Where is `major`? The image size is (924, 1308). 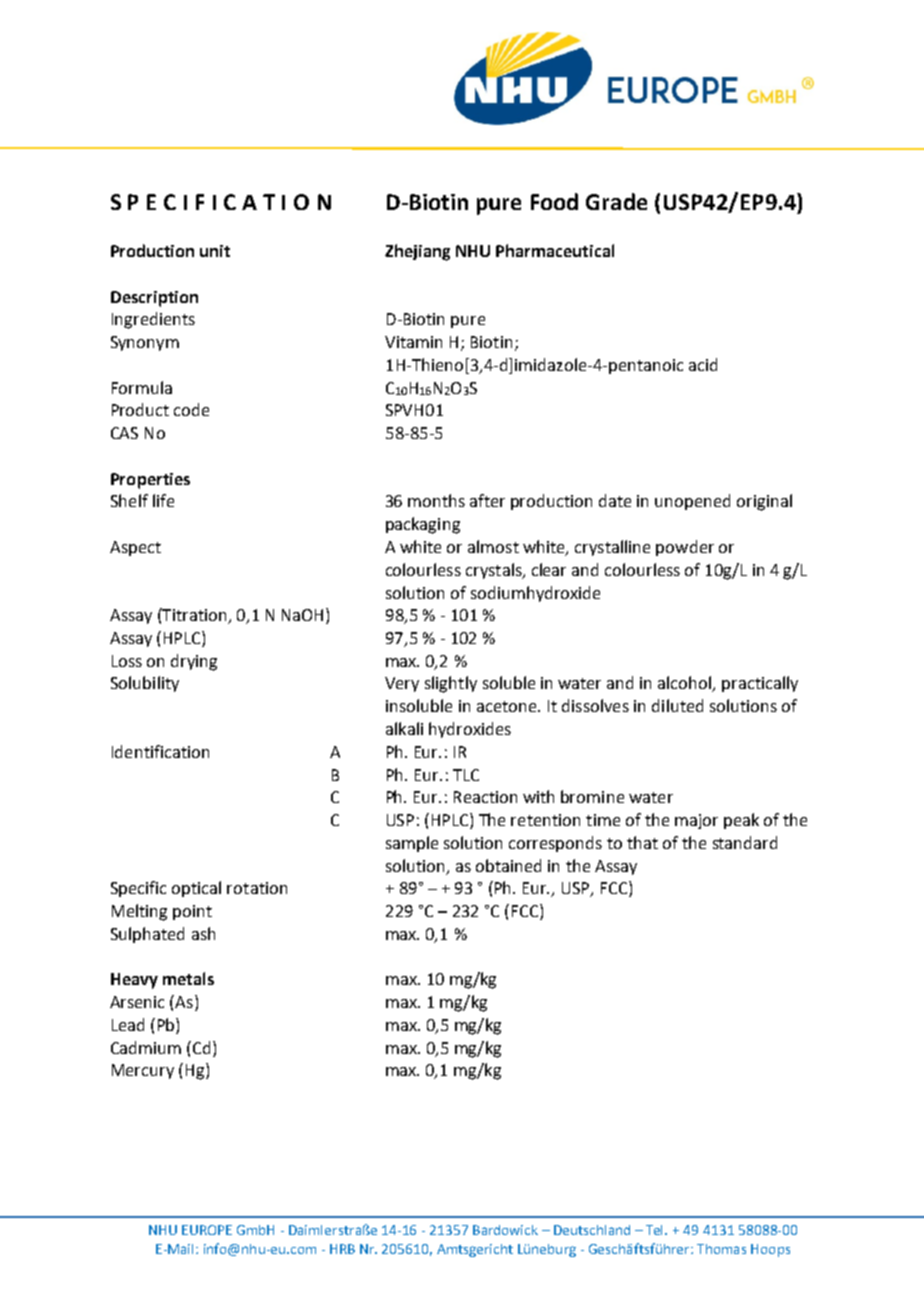 major is located at coordinates (696, 821).
